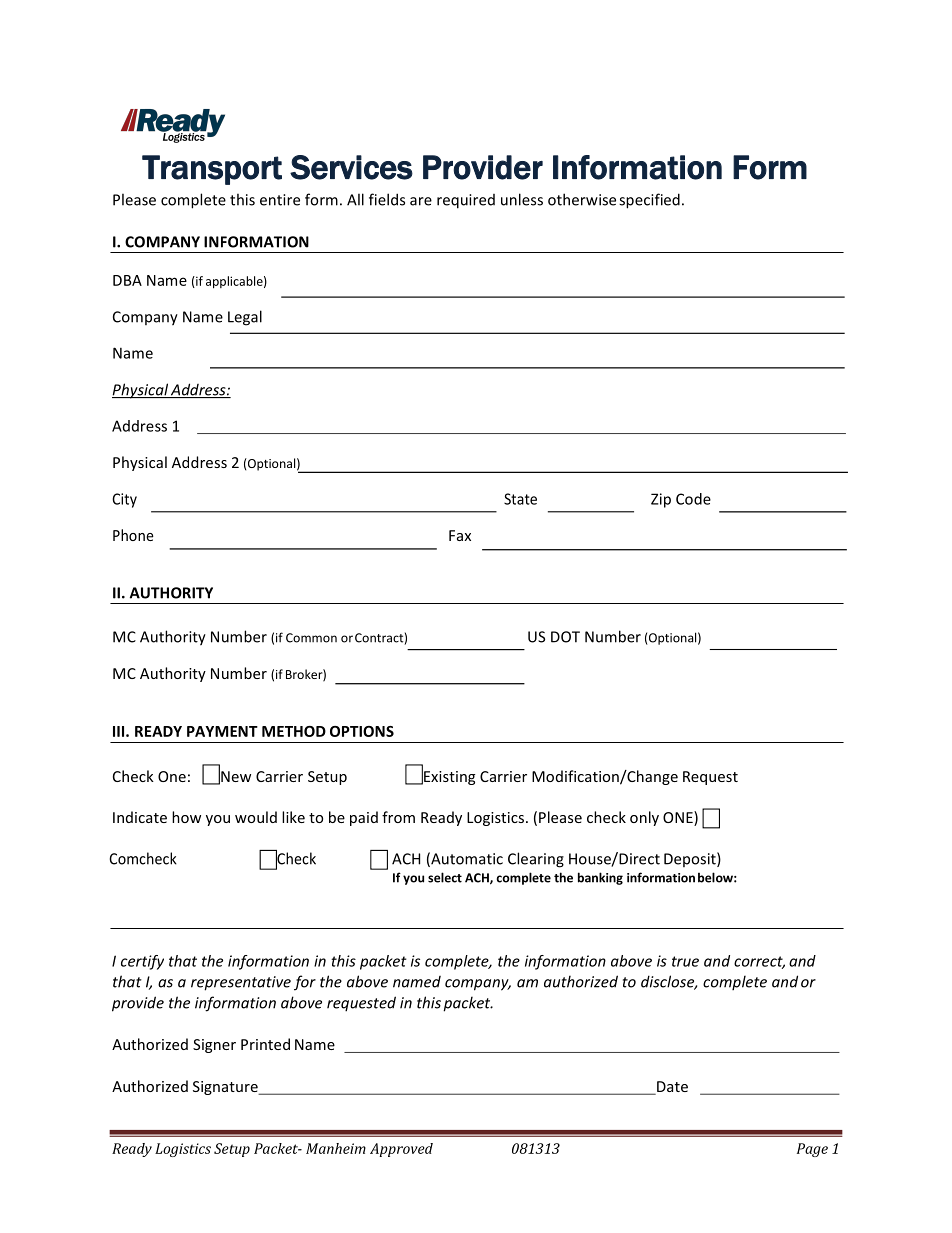 This image has height=1233, width=952. What do you see at coordinates (212, 170) in the image?
I see `Transport` at bounding box center [212, 170].
